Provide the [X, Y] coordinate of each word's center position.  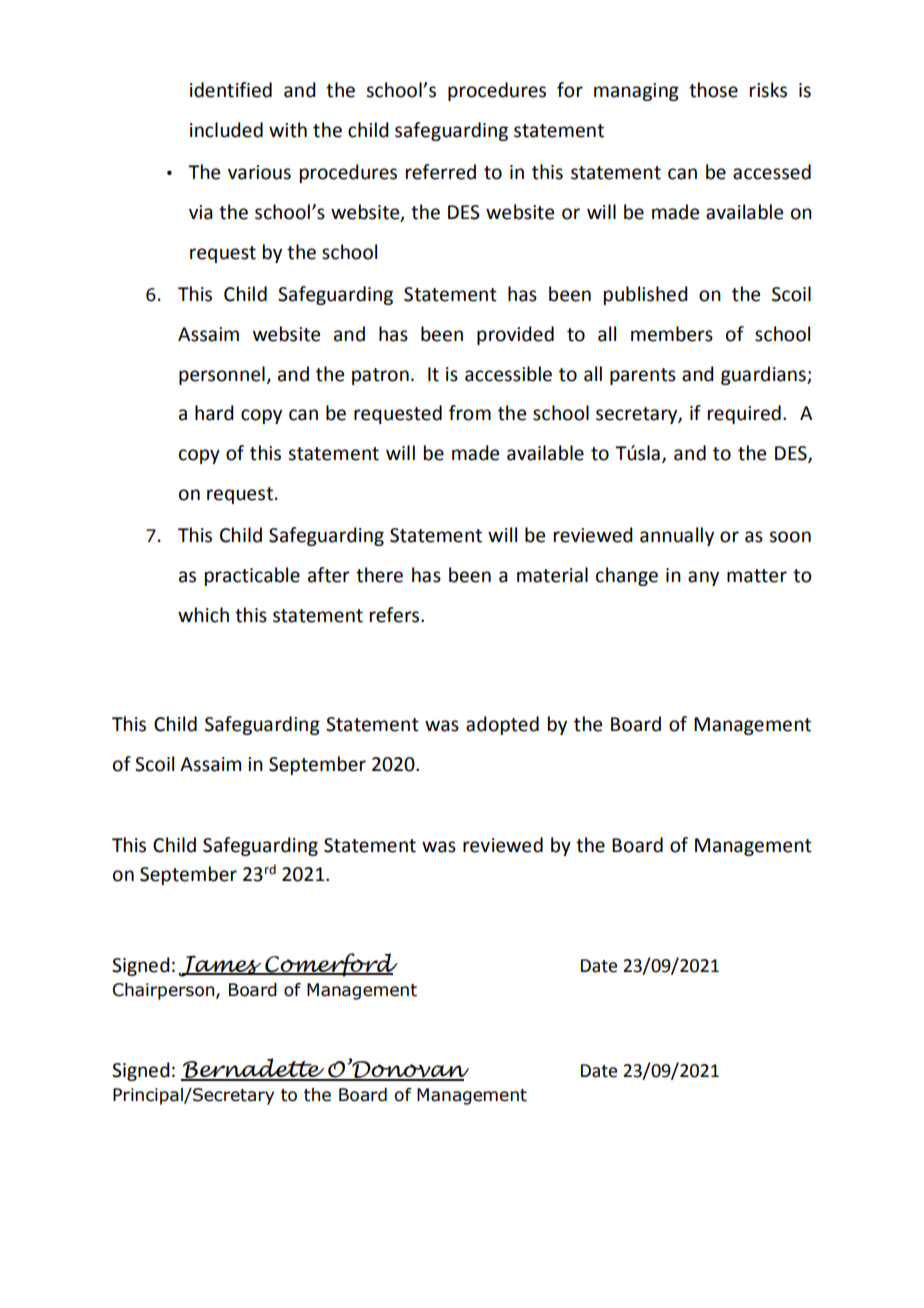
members [672, 334]
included [226, 130]
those [713, 90]
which [203, 615]
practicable [252, 576]
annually [677, 536]
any [703, 578]
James [221, 966]
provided [515, 335]
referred [441, 172]
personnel [223, 375]
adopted [502, 725]
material [552, 575]
